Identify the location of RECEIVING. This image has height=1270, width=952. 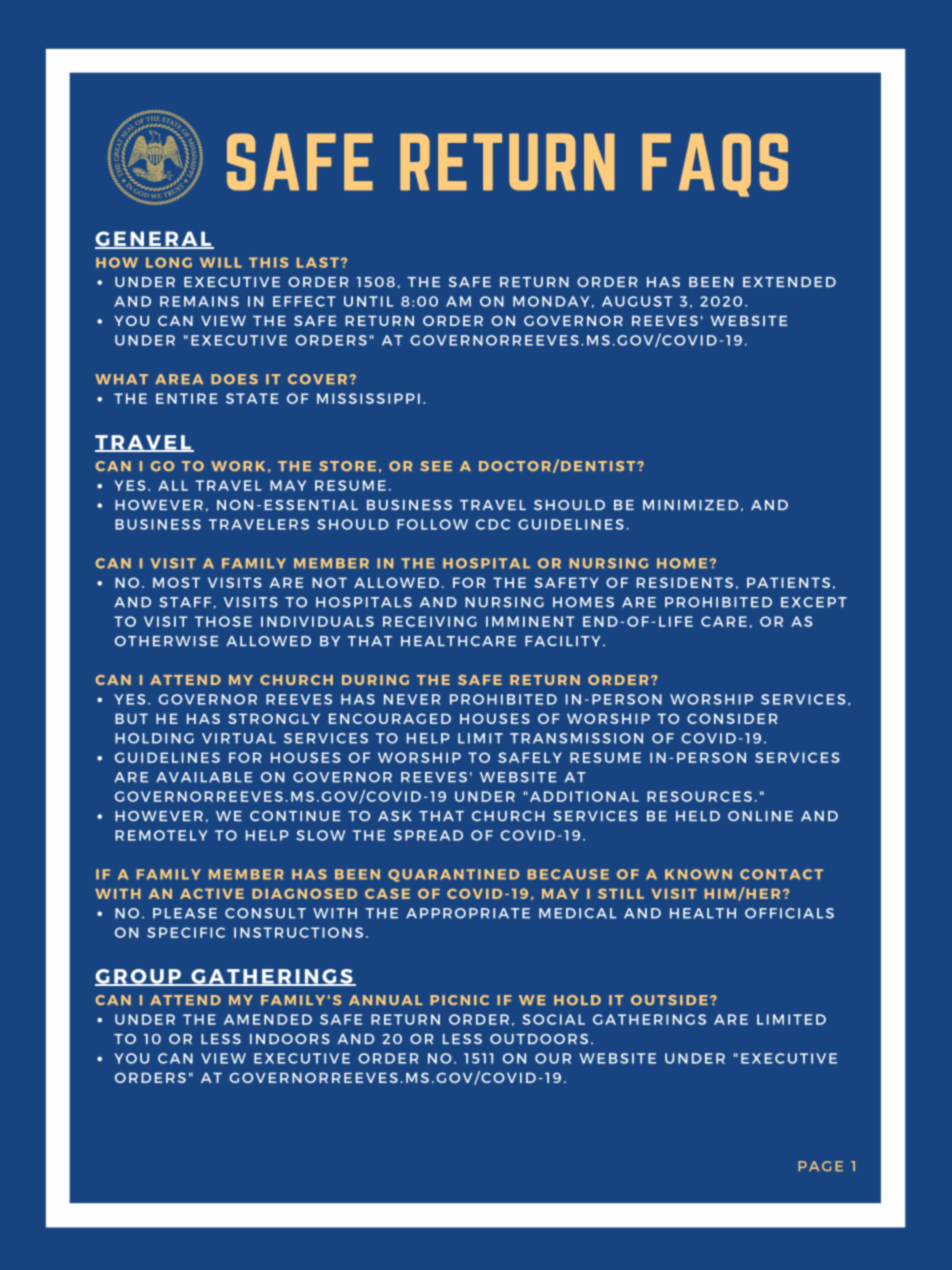
(430, 621).
